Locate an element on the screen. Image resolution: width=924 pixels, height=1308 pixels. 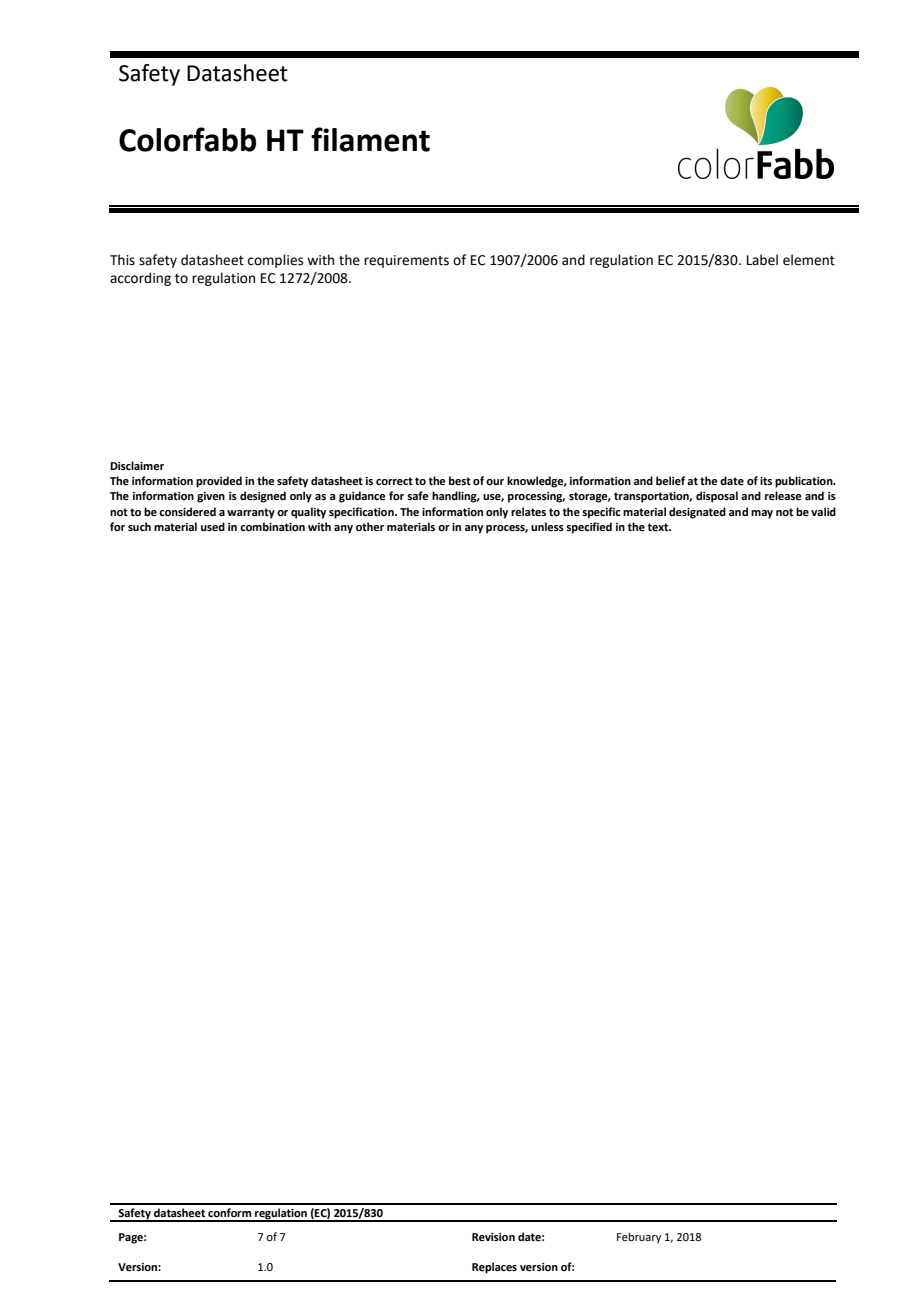
complies is located at coordinates (275, 261).
